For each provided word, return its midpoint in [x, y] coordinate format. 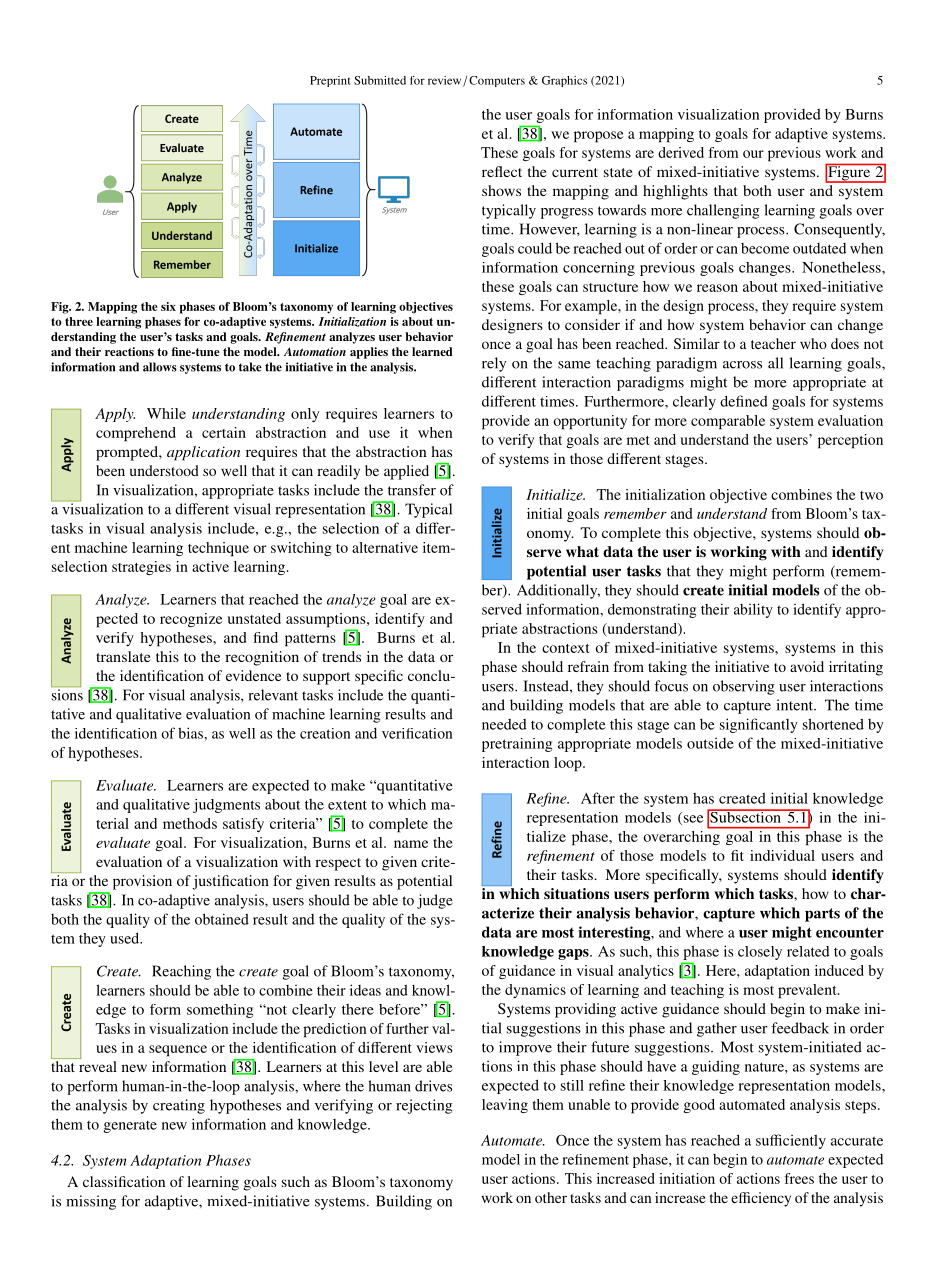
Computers [497, 81]
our [753, 154]
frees [799, 1178]
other [551, 1197]
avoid [807, 666]
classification [124, 1181]
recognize [191, 620]
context [565, 648]
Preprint [330, 81]
